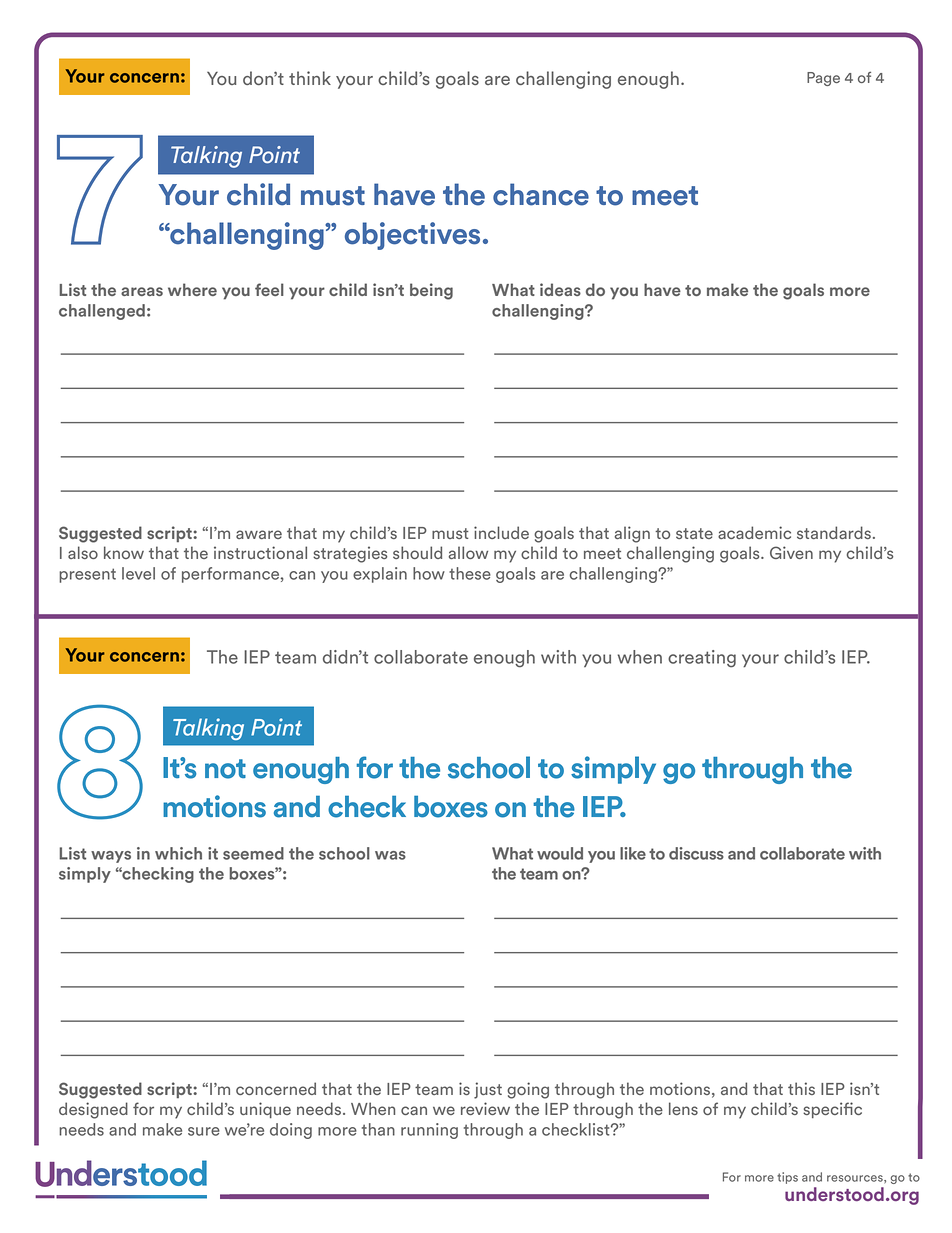 This page has width=952, height=1233. What do you see at coordinates (501, 532) in the page?
I see `include` at bounding box center [501, 532].
